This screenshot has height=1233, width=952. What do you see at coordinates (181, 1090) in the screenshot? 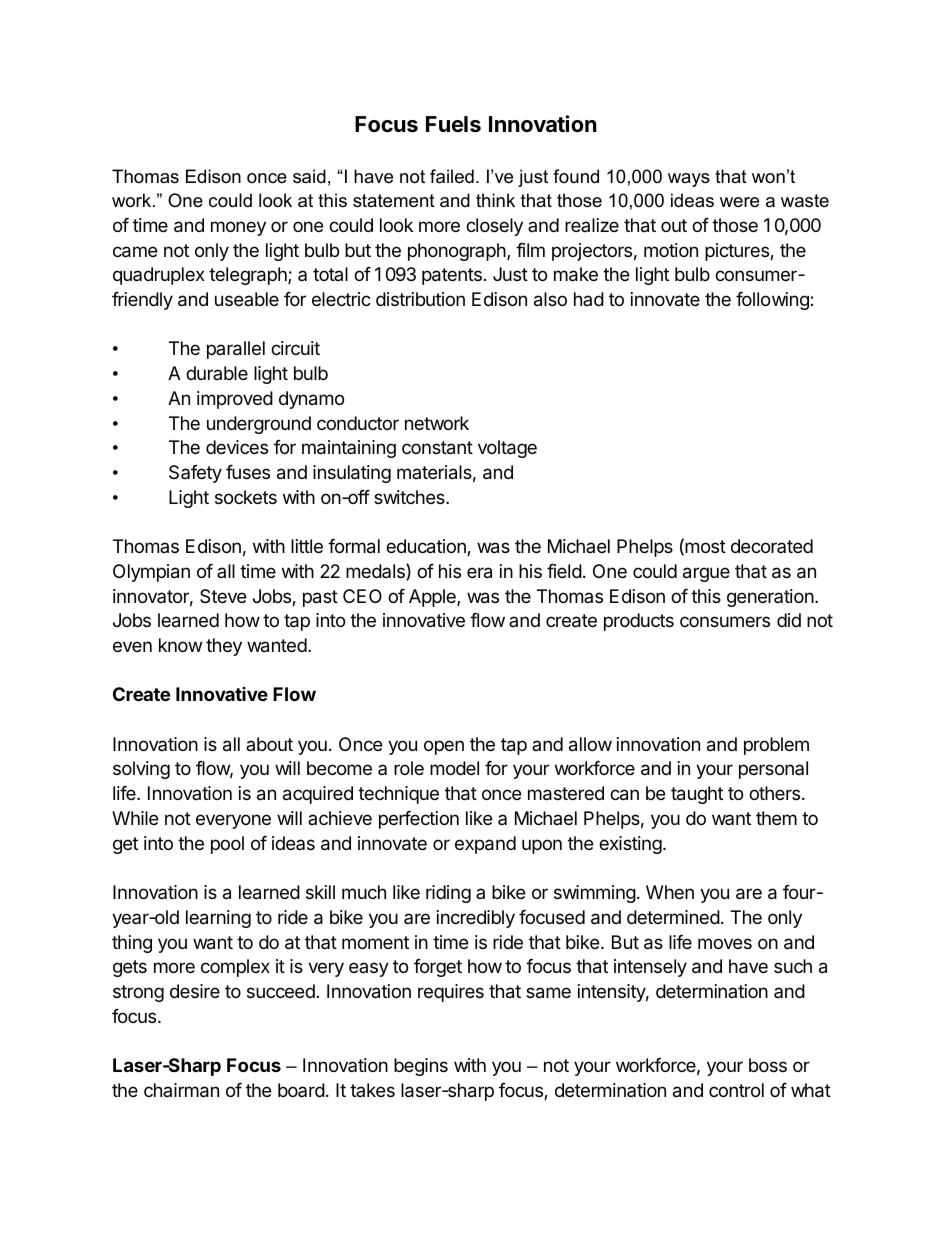
I see `chairman` at bounding box center [181, 1090].
